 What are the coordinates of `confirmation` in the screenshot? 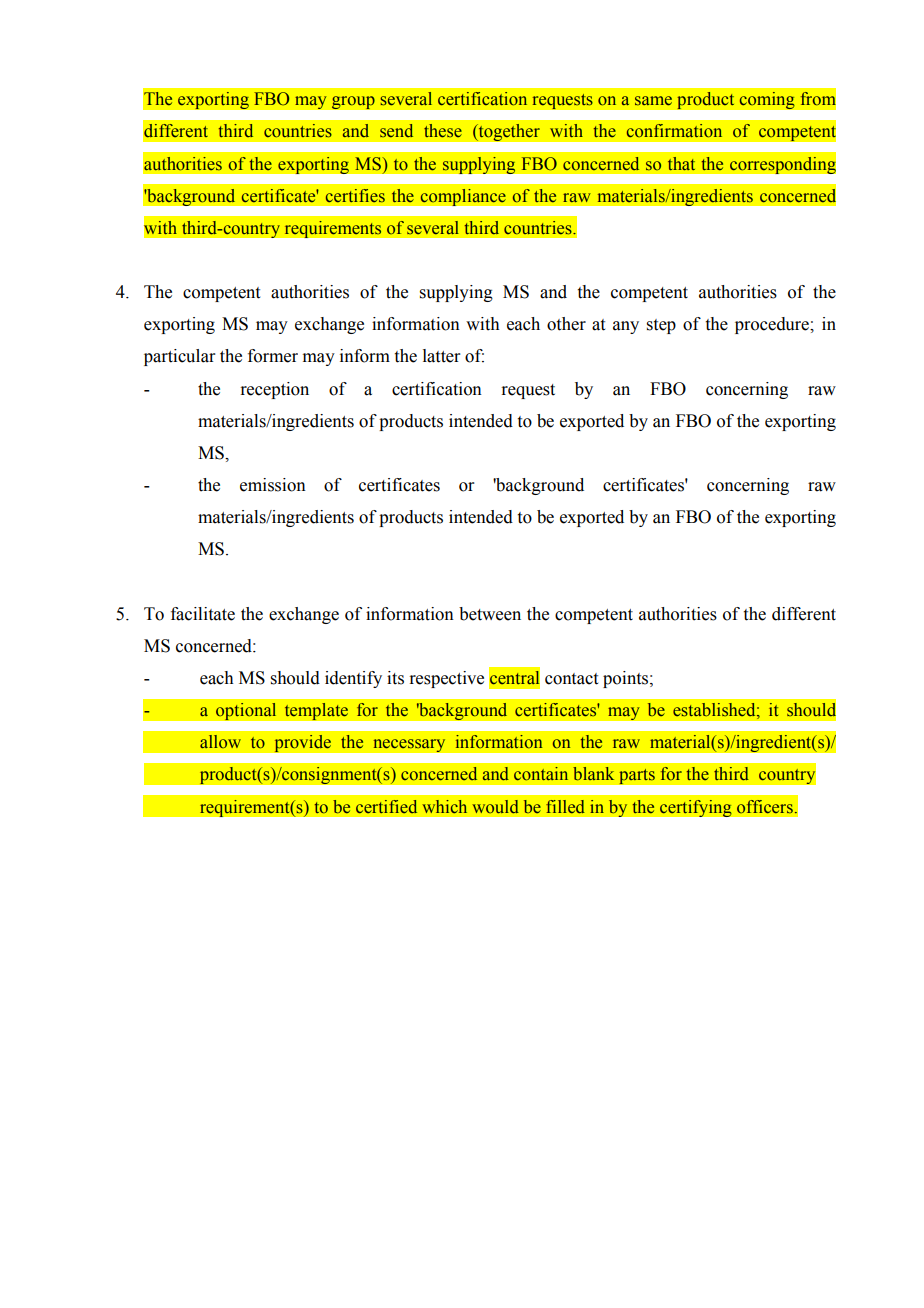 It's located at (674, 131).
